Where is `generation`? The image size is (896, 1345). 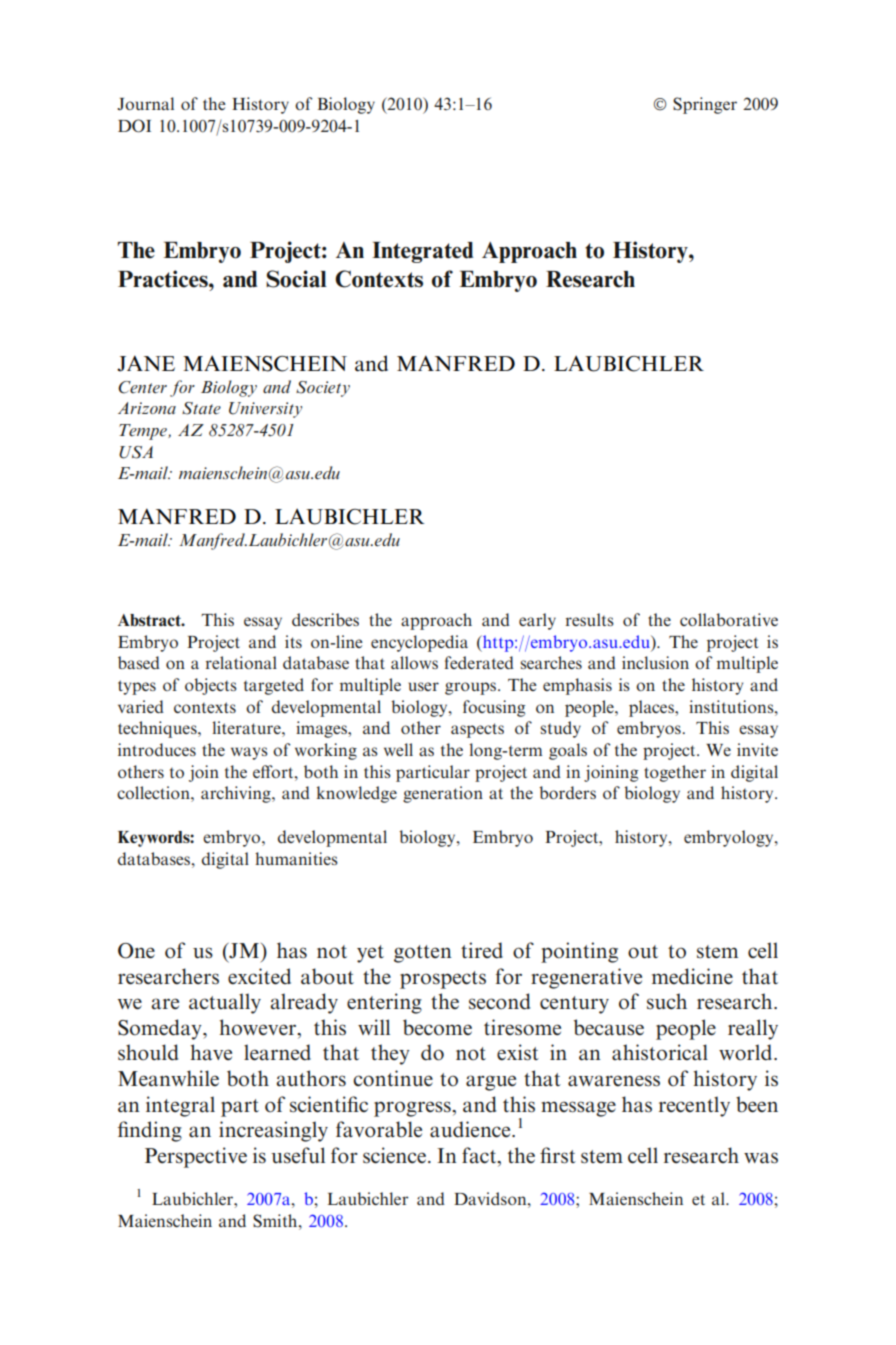 generation is located at coordinates (443, 794).
